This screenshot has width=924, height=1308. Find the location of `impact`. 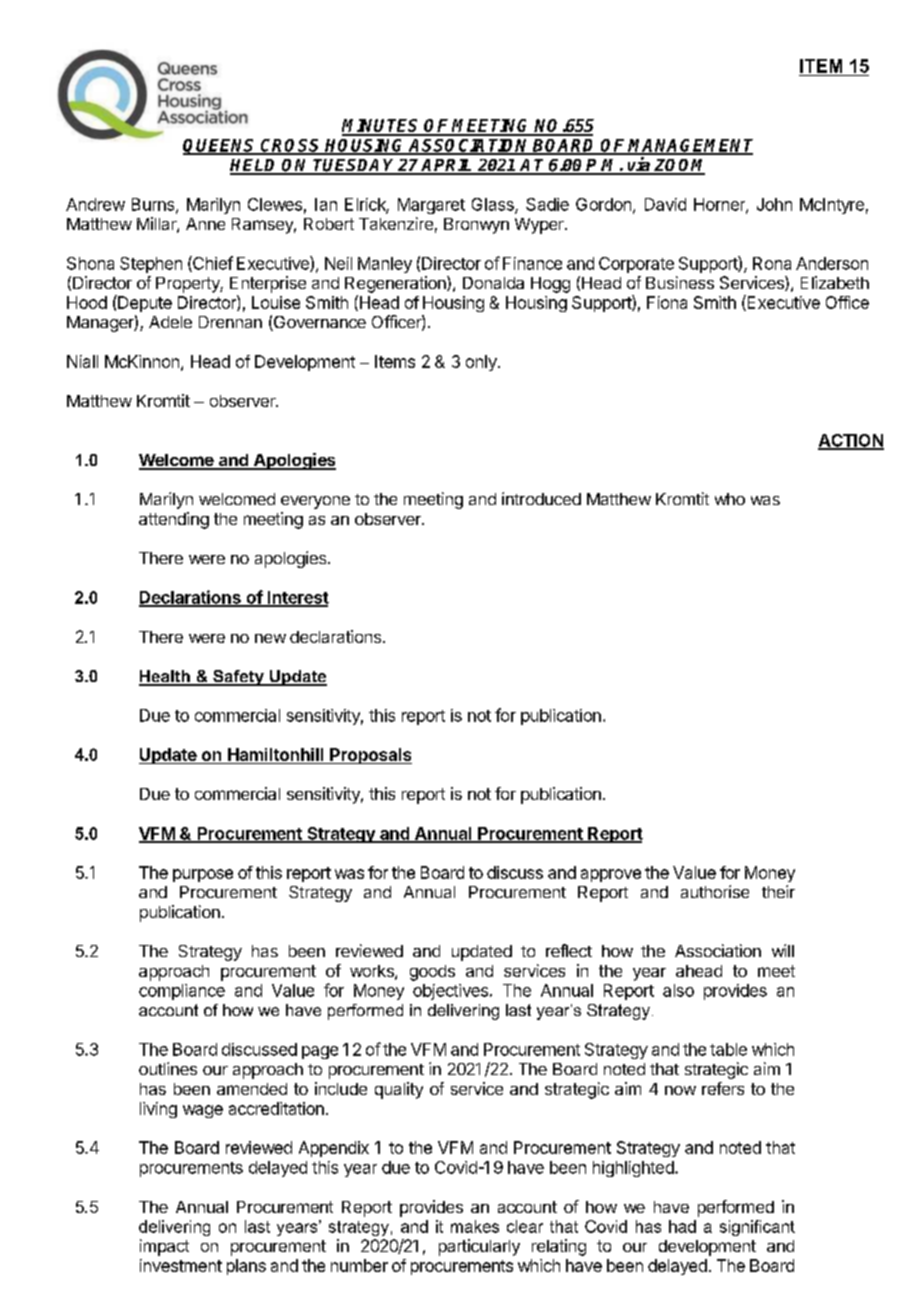

impact is located at coordinates (164, 1247).
